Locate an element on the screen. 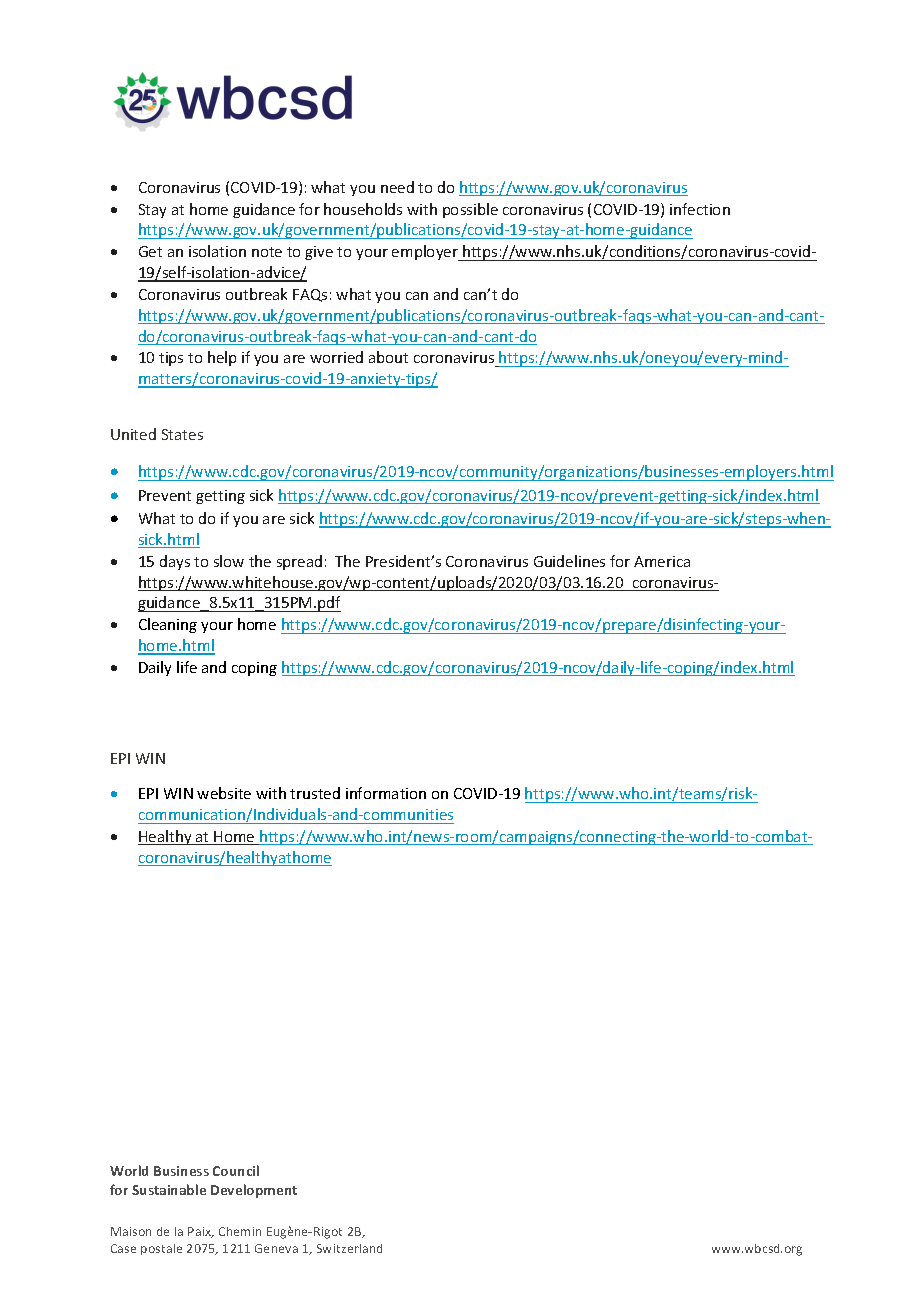  need is located at coordinates (397, 187).
